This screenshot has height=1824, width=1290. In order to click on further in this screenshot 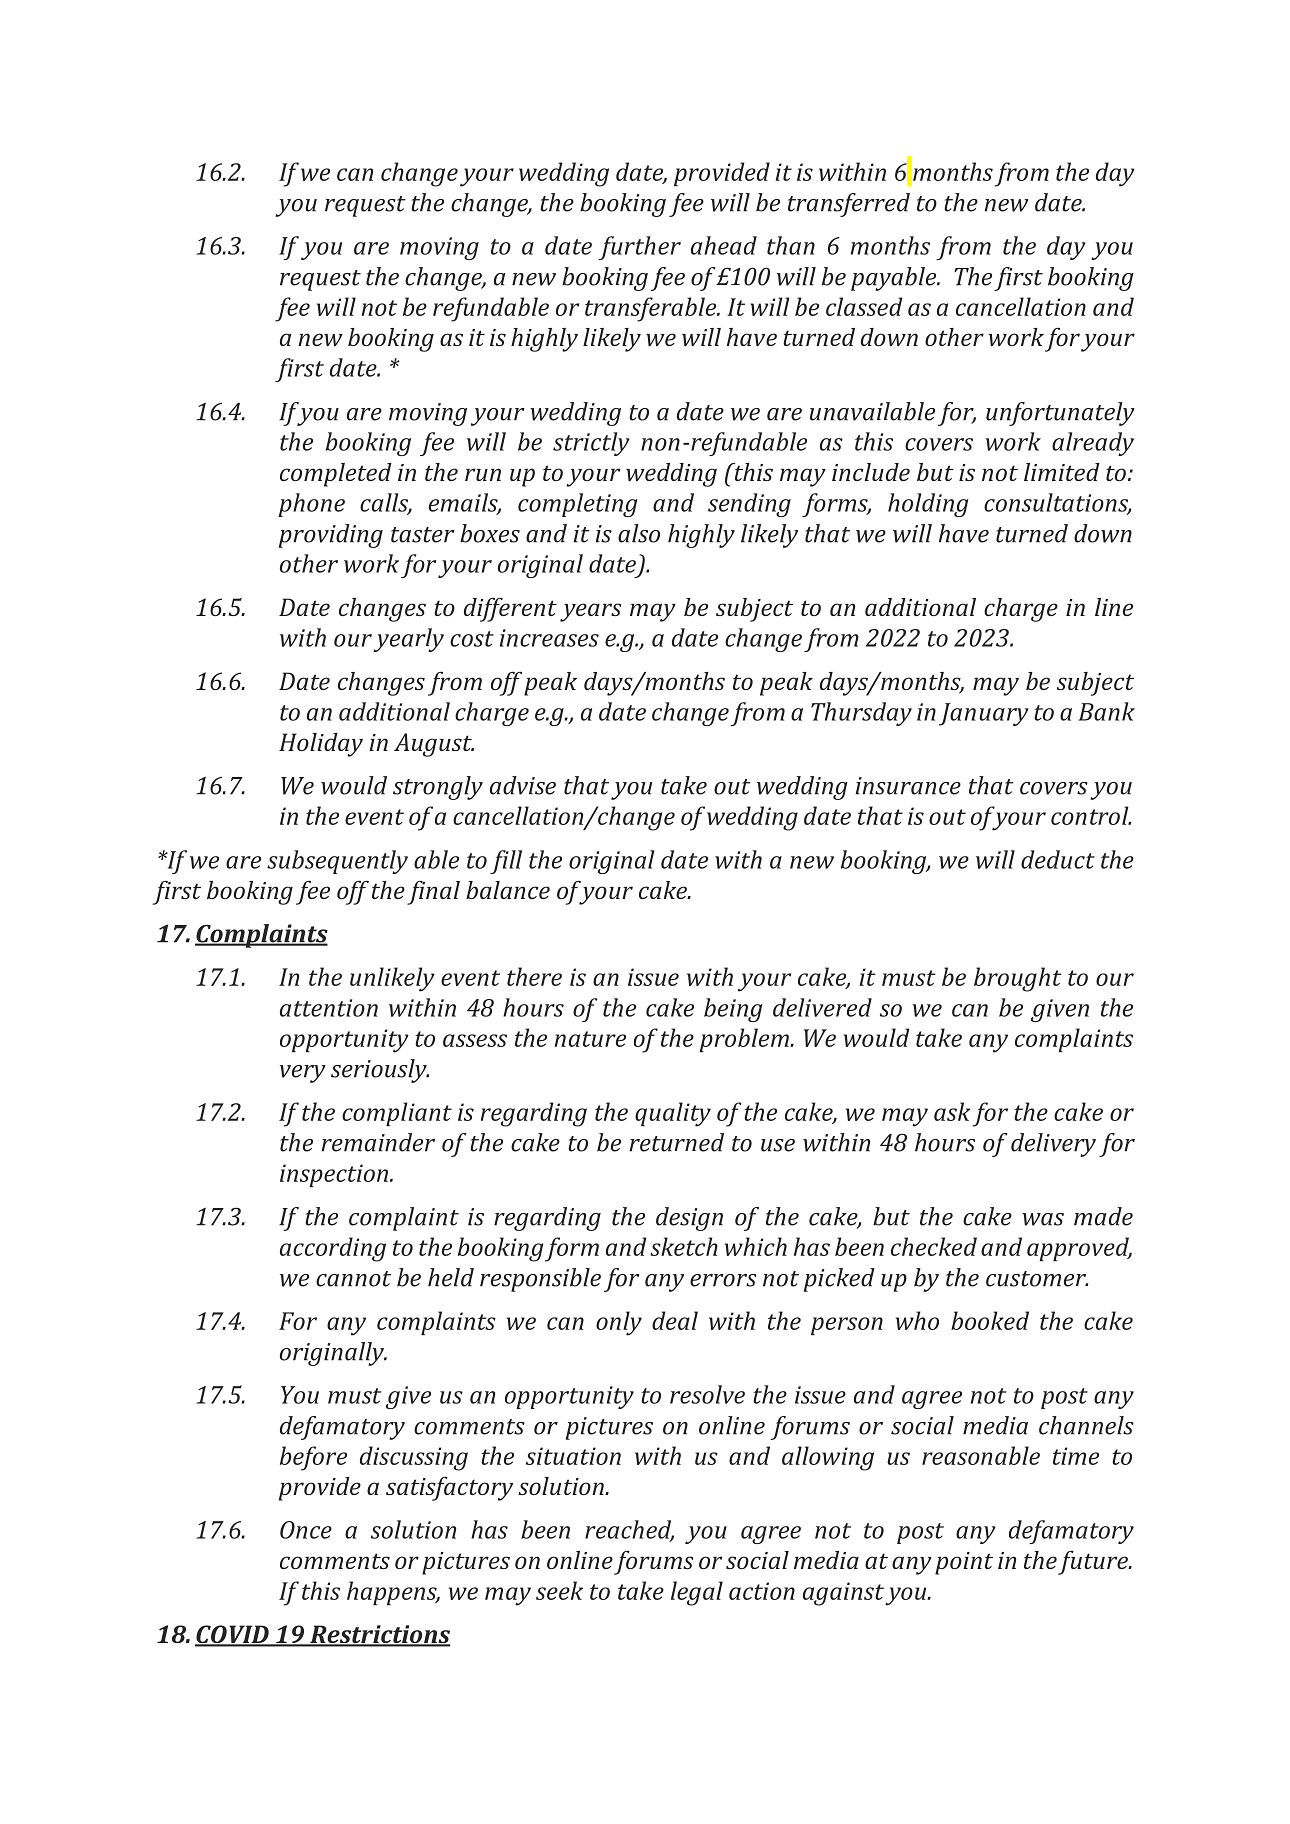, I will do `click(639, 248)`.
